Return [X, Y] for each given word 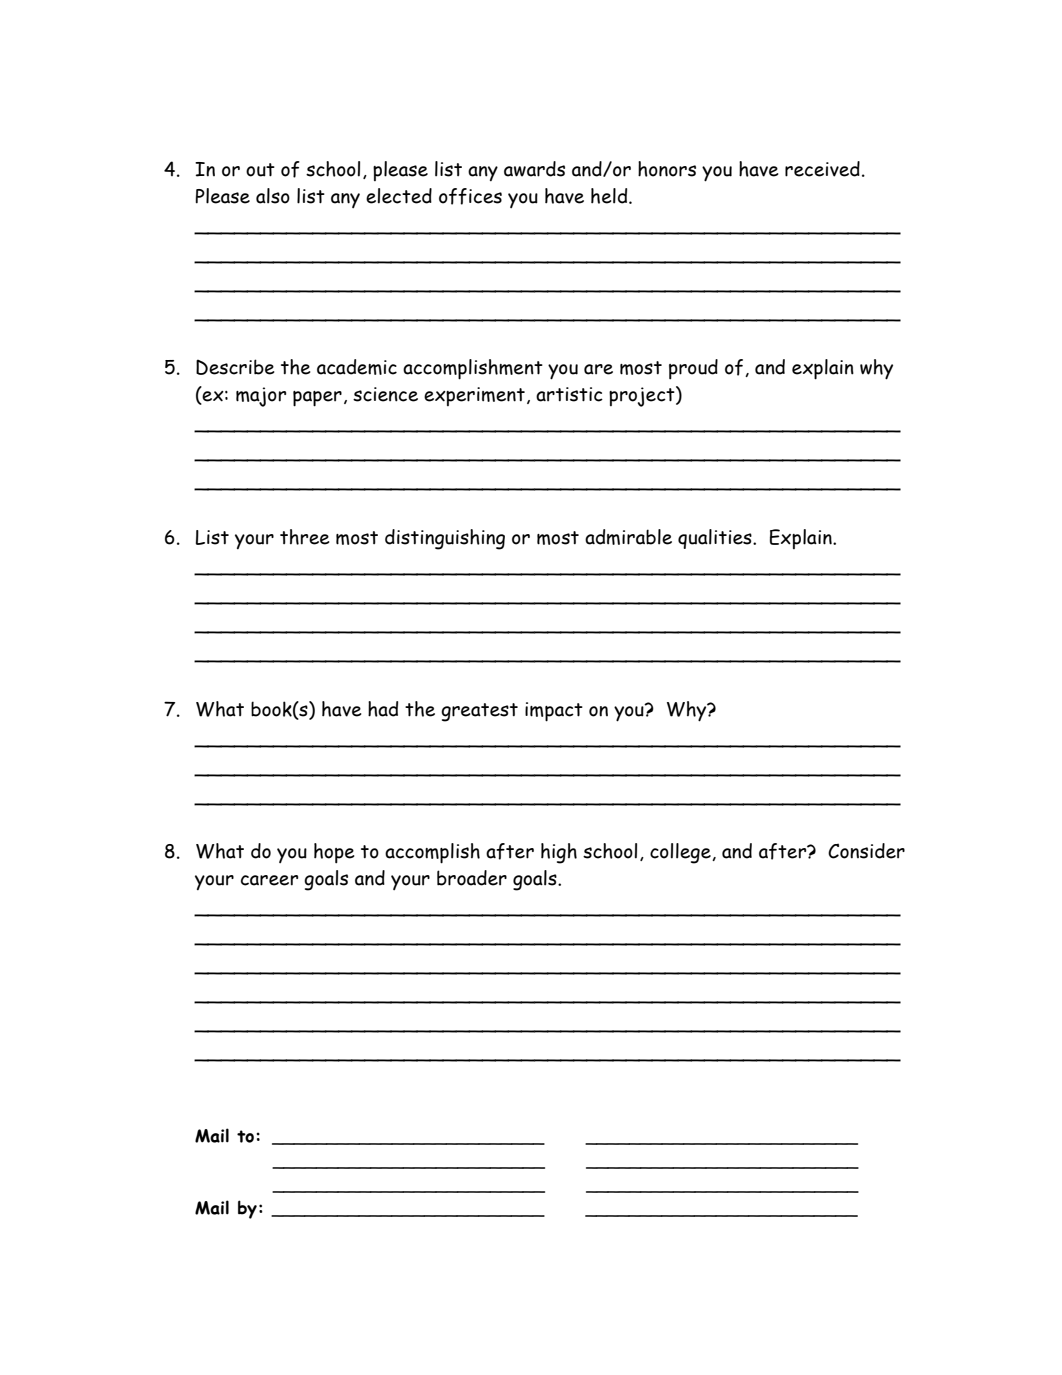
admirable [628, 537]
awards [534, 169]
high [559, 853]
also [273, 196]
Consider [866, 851]
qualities [716, 539]
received [822, 169]
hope [334, 853]
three [305, 537]
